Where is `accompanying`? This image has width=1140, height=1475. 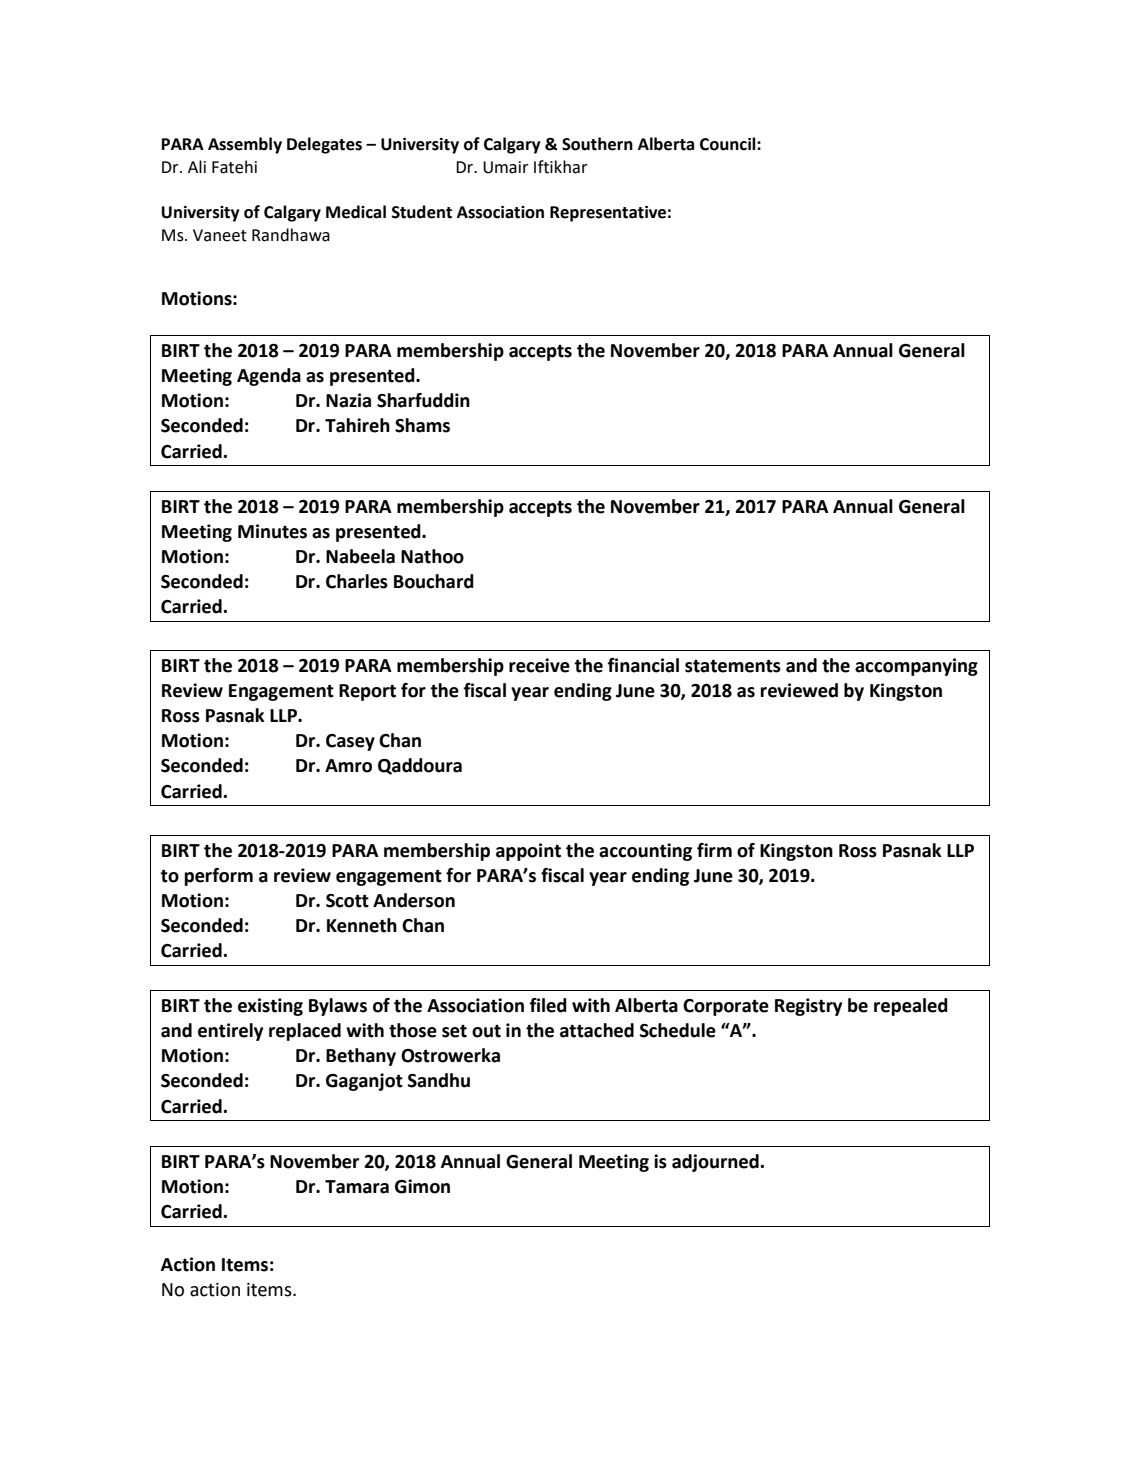
accompanying is located at coordinates (916, 667).
